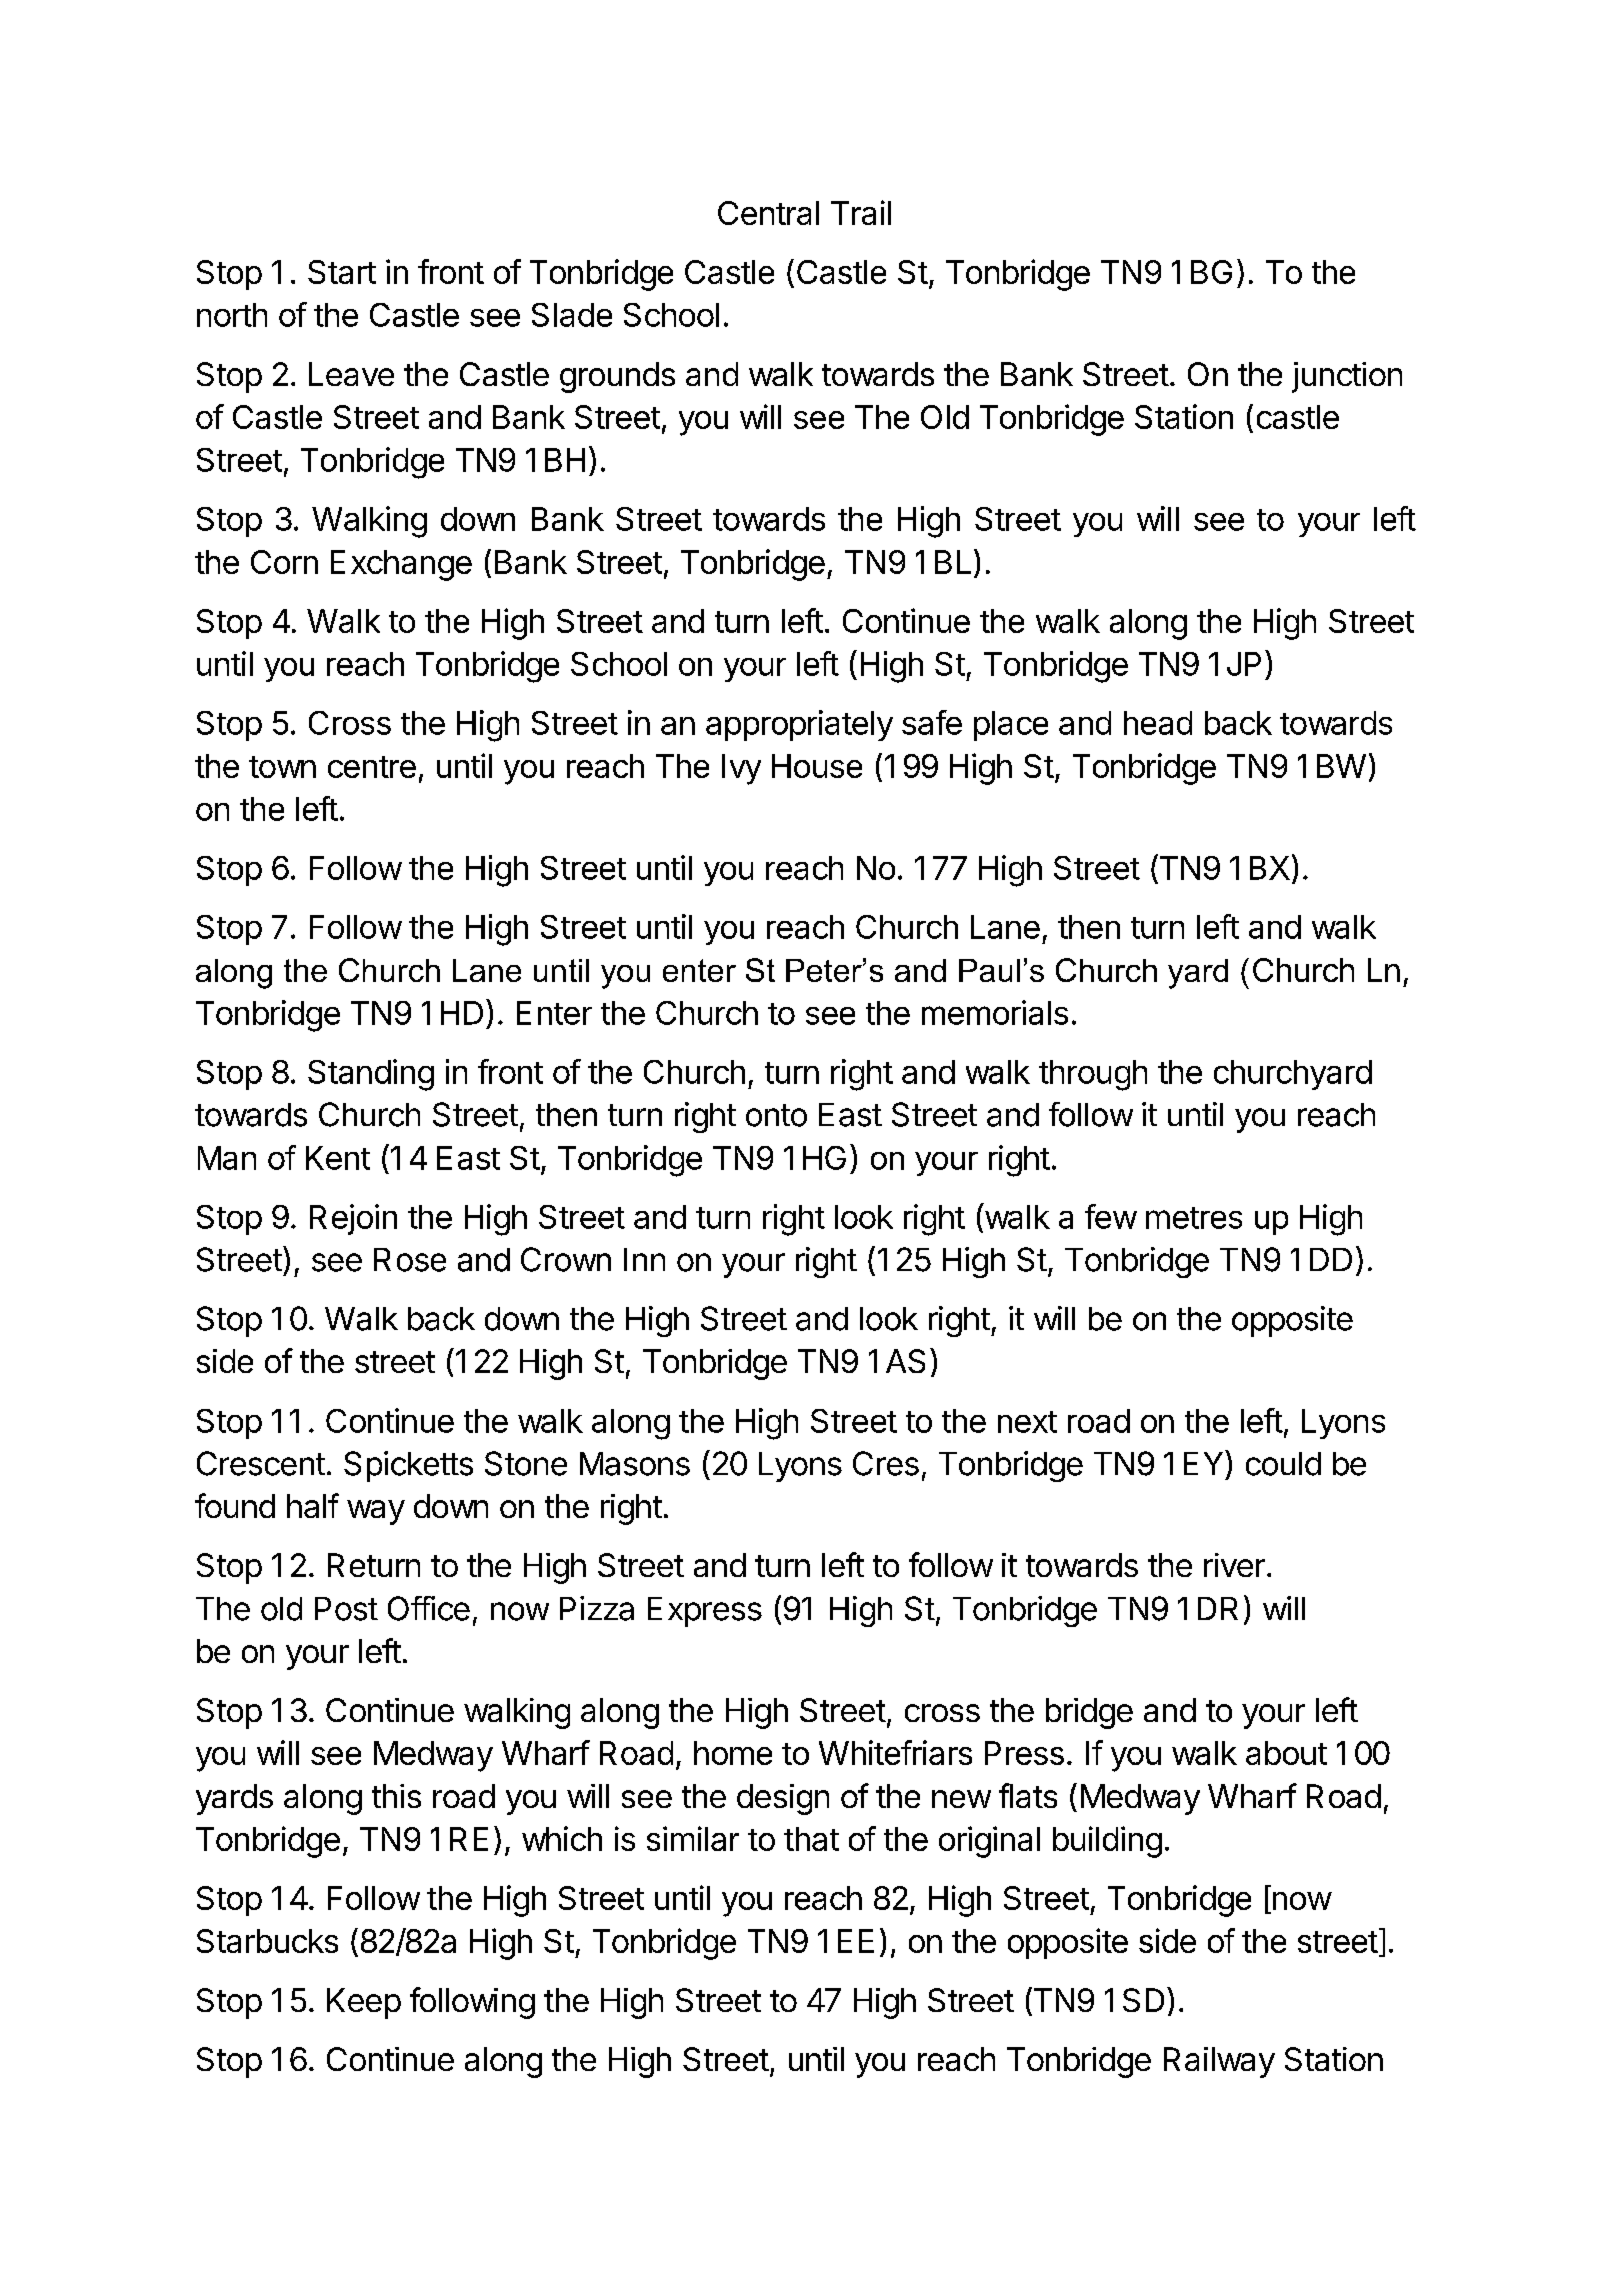  Describe the element at coordinates (338, 1158) in the screenshot. I see `Kent` at that location.
